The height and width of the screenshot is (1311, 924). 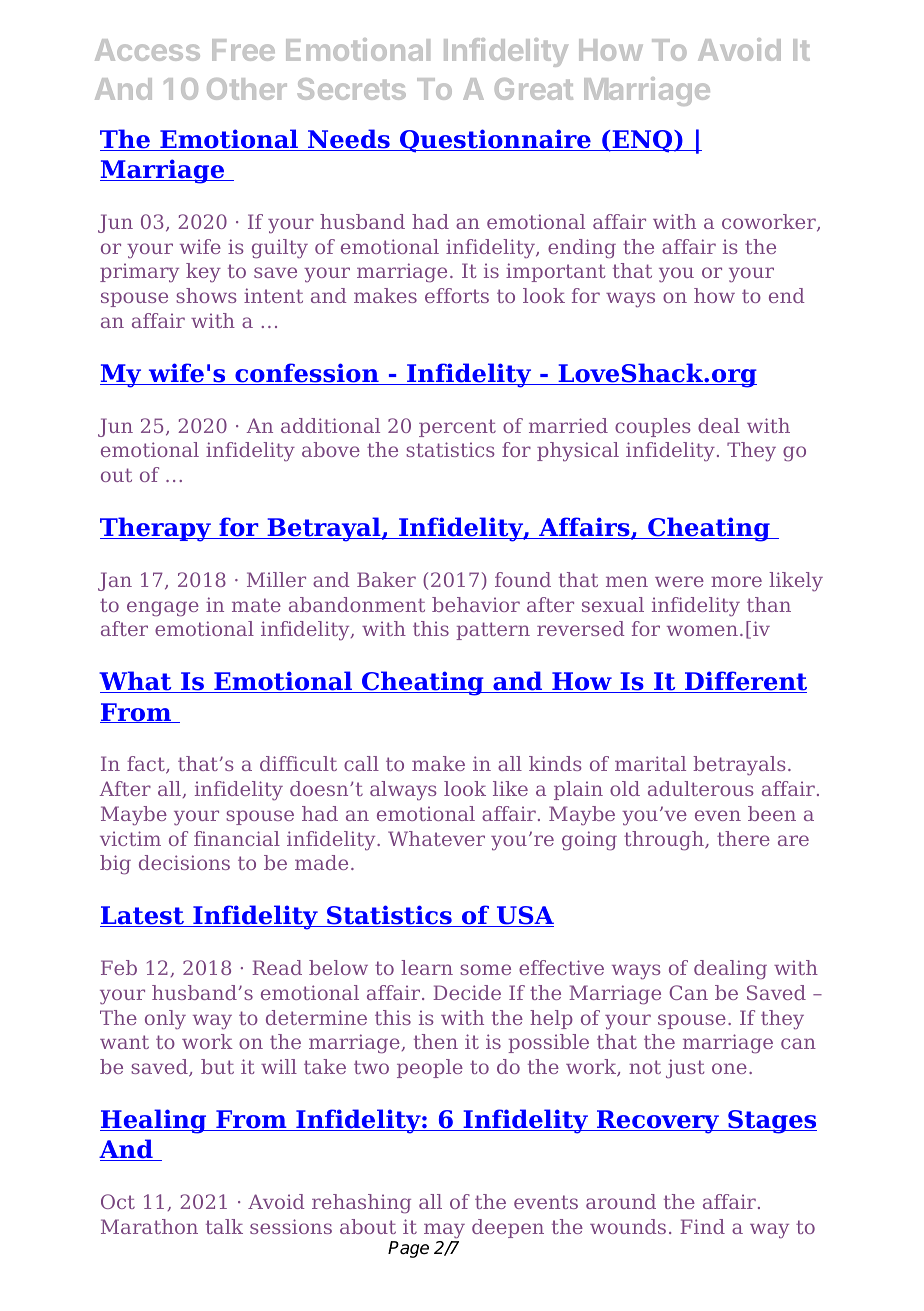 I want to click on talk, so click(x=224, y=1226).
